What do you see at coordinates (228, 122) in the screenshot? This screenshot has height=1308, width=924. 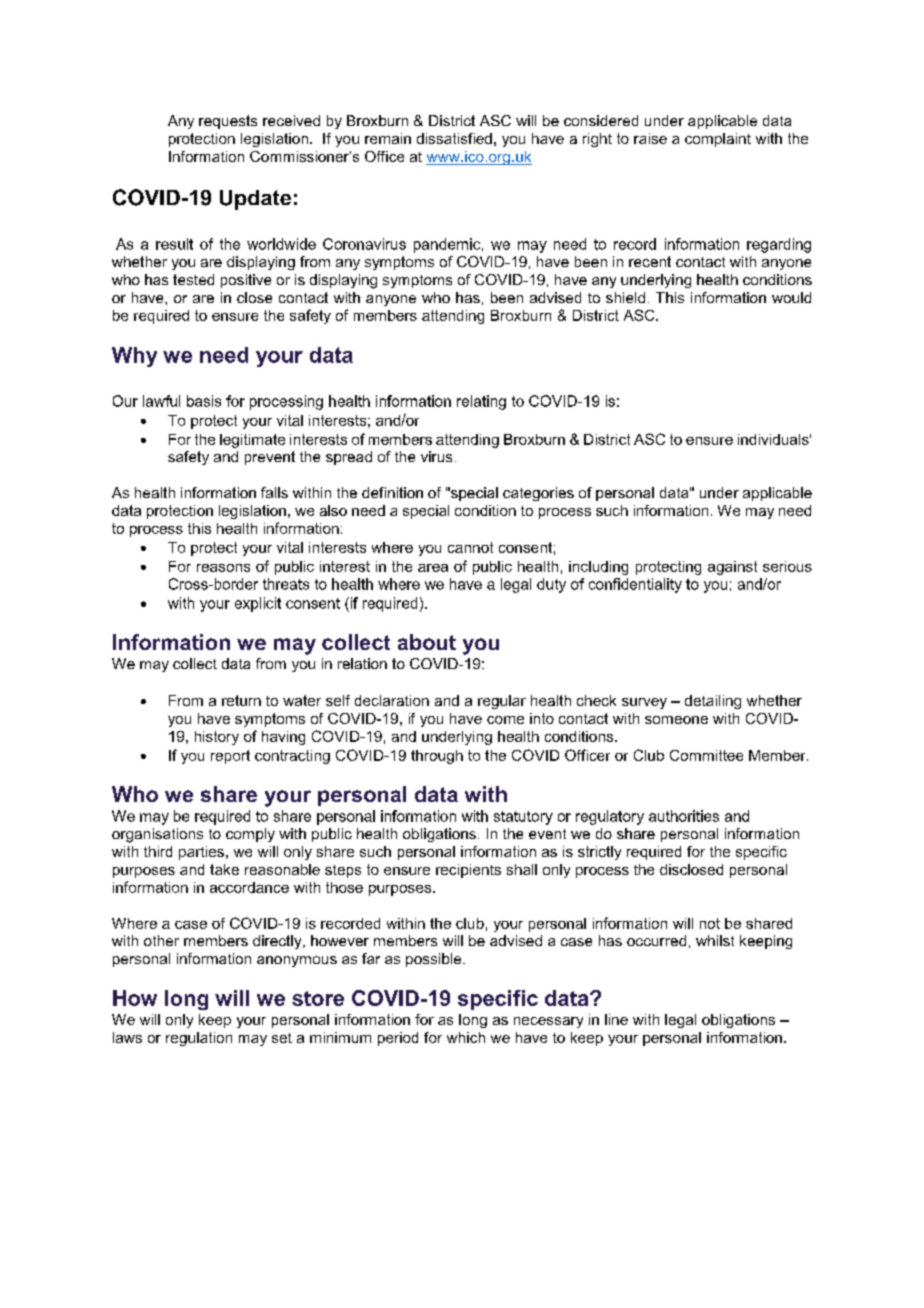 I see `requests` at bounding box center [228, 122].
